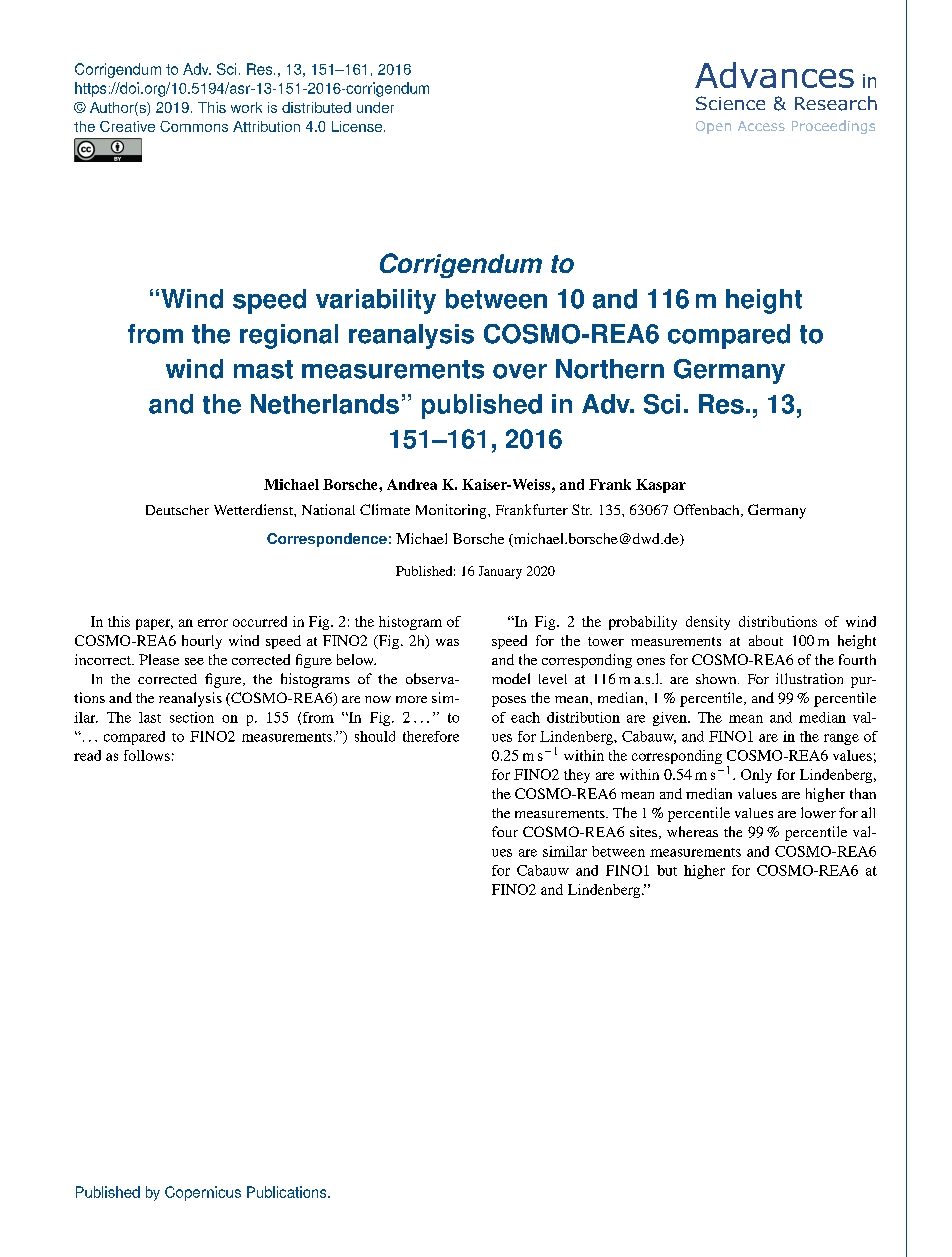 This page has height=1257, width=952. What do you see at coordinates (177, 510) in the page?
I see `Deutscher` at bounding box center [177, 510].
